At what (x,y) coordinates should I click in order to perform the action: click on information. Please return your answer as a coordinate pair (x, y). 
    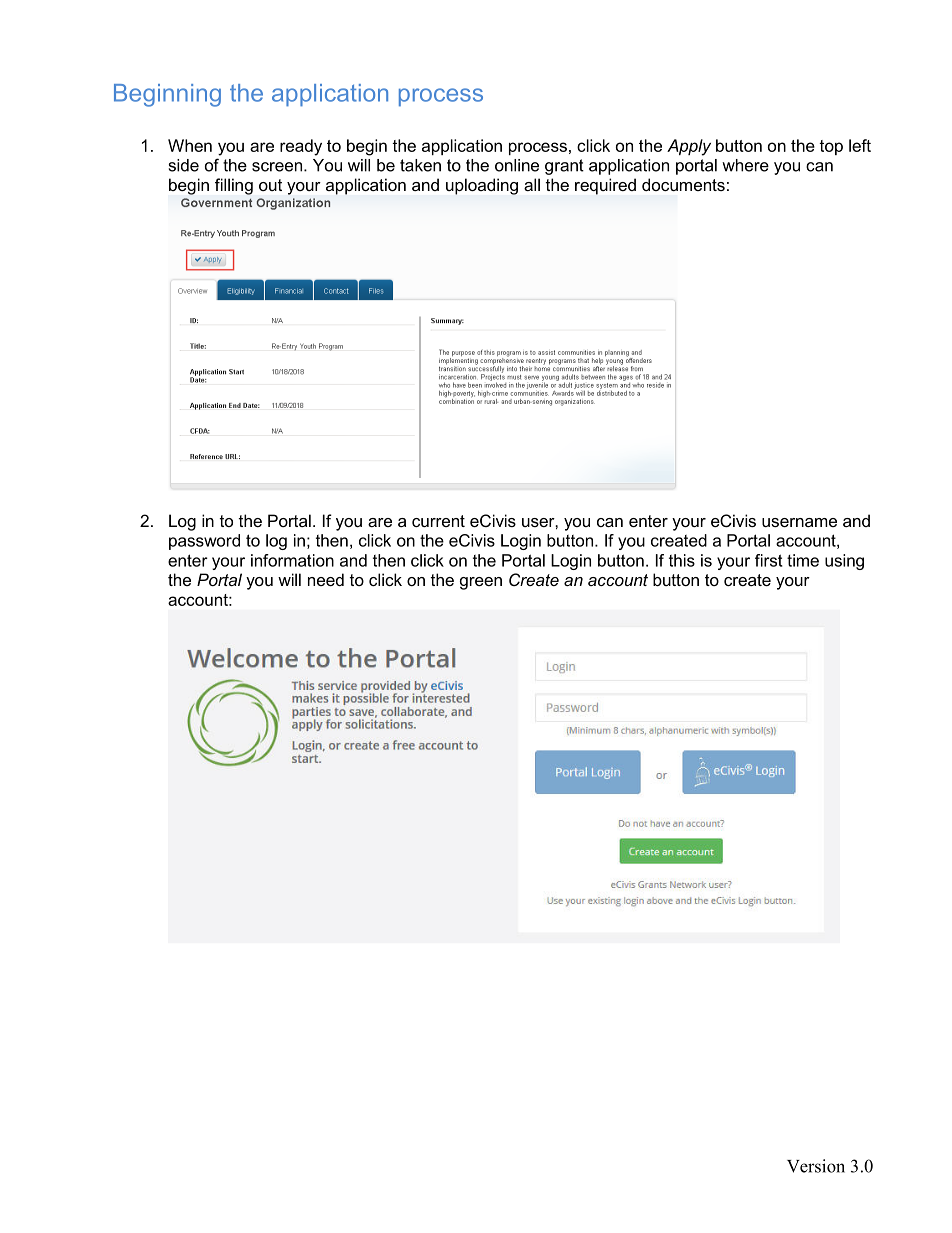
    Looking at the image, I should click on (292, 560).
